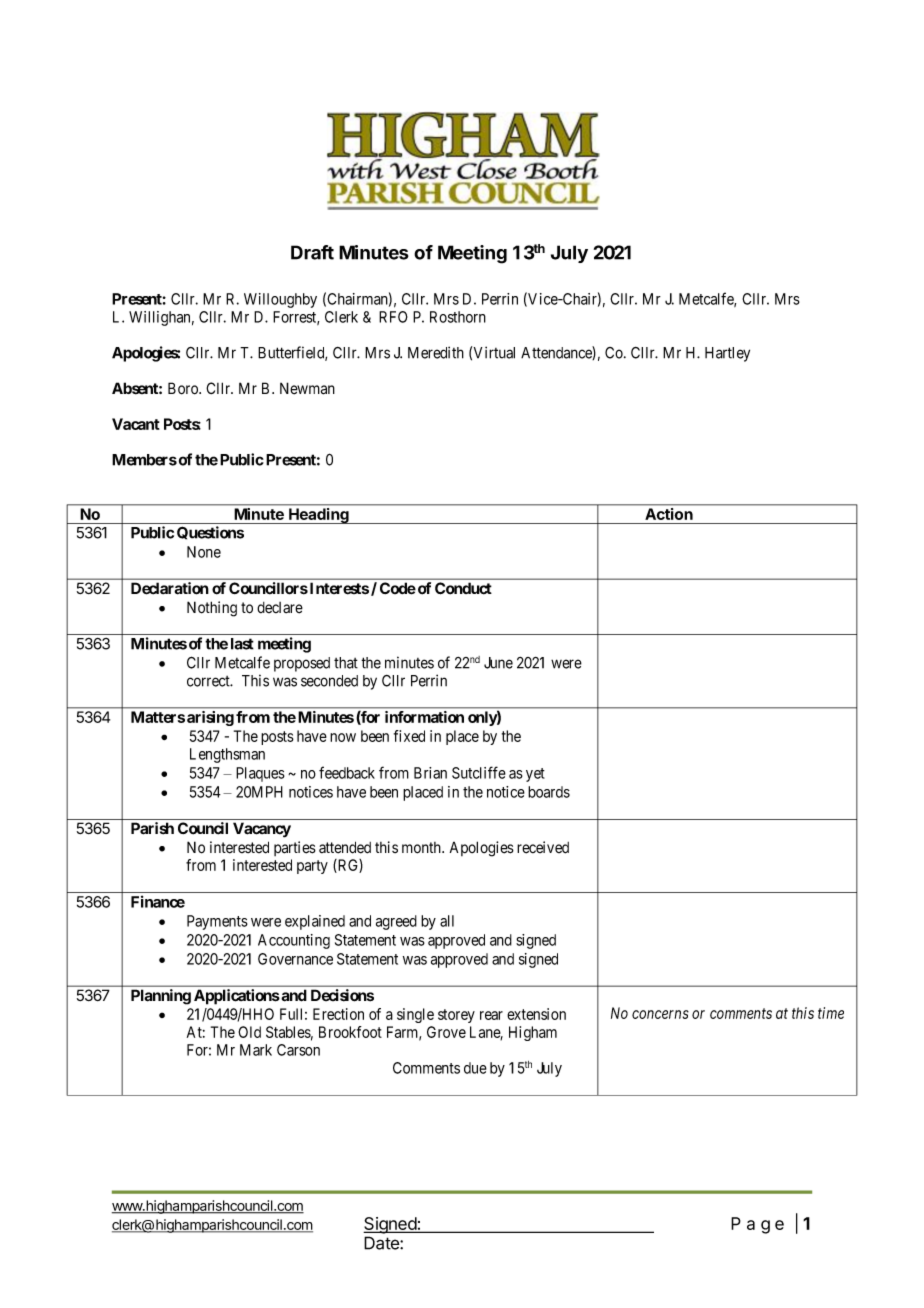 The height and width of the screenshot is (1308, 924). What do you see at coordinates (727, 354) in the screenshot?
I see `Hartley` at bounding box center [727, 354].
